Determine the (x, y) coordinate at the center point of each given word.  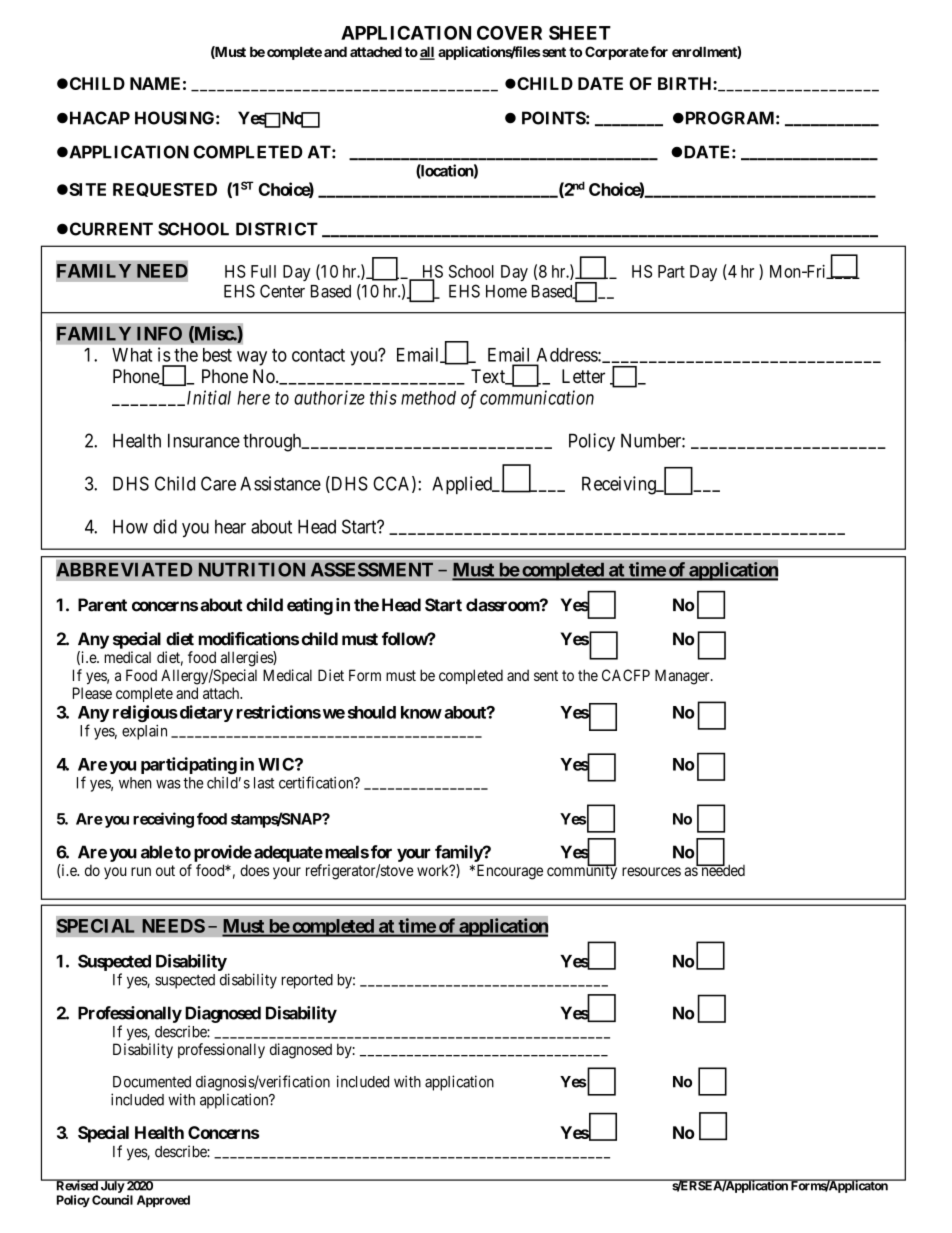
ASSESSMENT (372, 569)
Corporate (617, 53)
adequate (288, 853)
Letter (583, 376)
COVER (509, 33)
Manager (683, 677)
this (383, 397)
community (582, 871)
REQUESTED (165, 190)
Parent (102, 605)
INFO (159, 333)
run (141, 871)
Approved (163, 1201)
